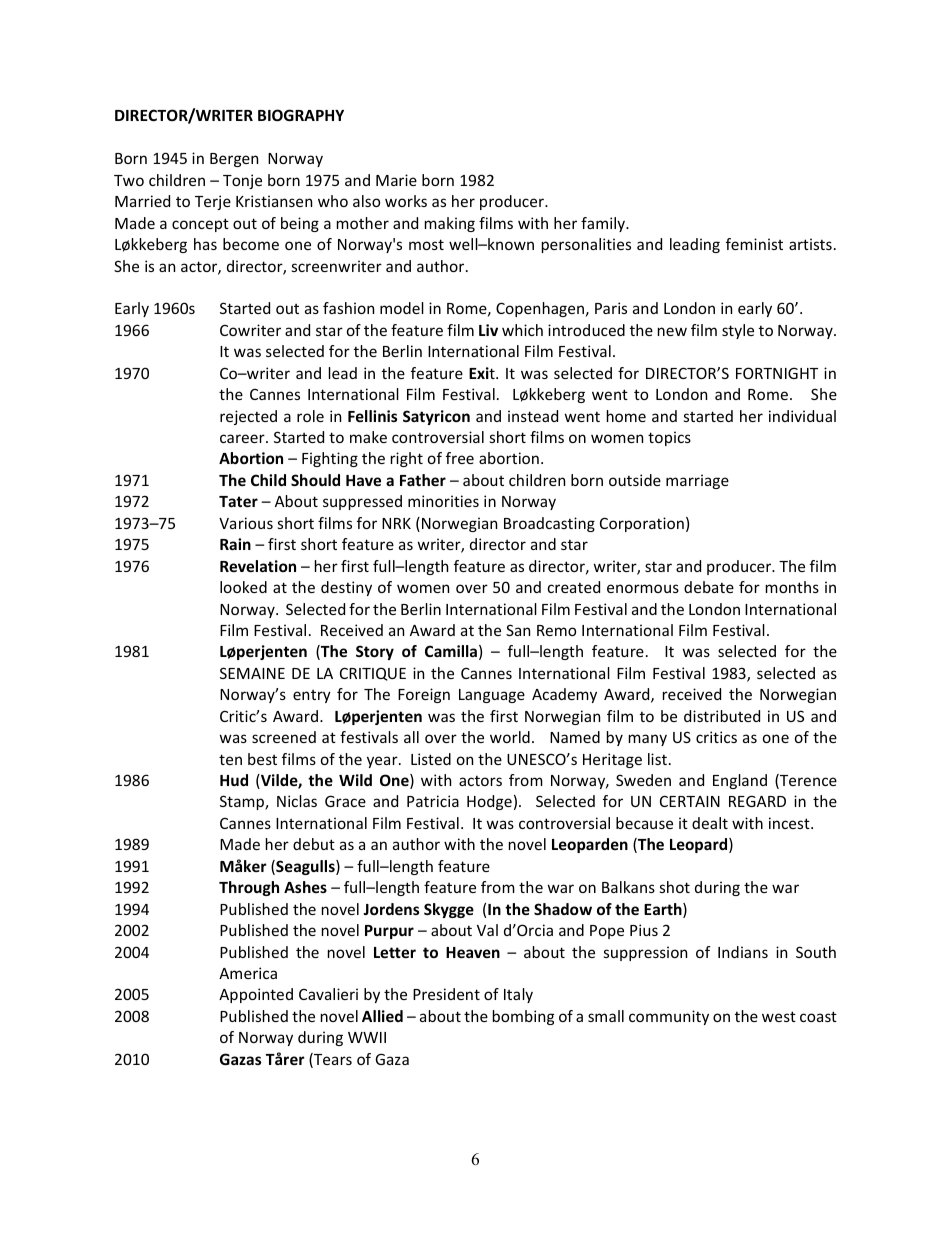  I want to click on topics, so click(669, 438).
